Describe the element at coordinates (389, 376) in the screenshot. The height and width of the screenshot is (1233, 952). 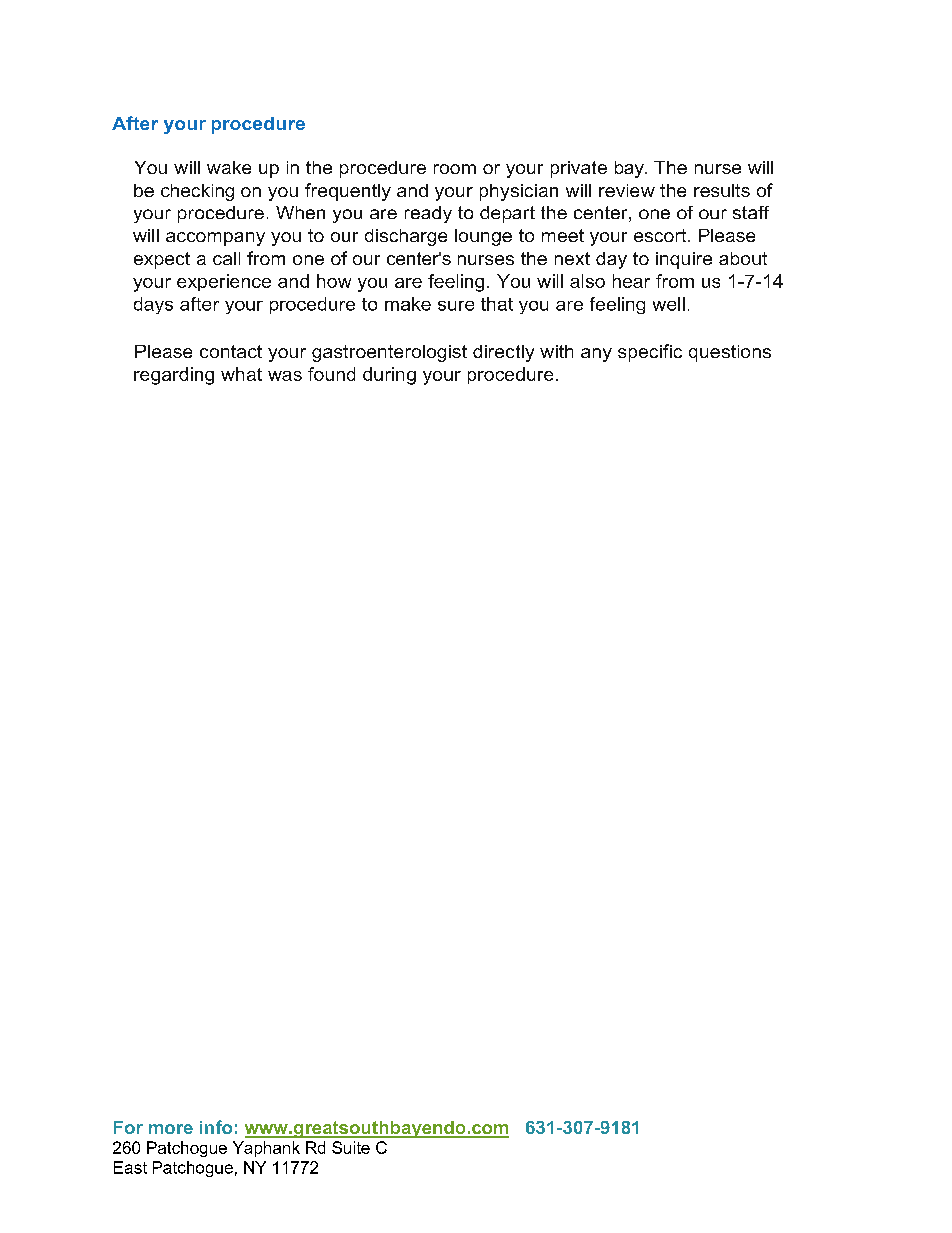
I see `during` at that location.
